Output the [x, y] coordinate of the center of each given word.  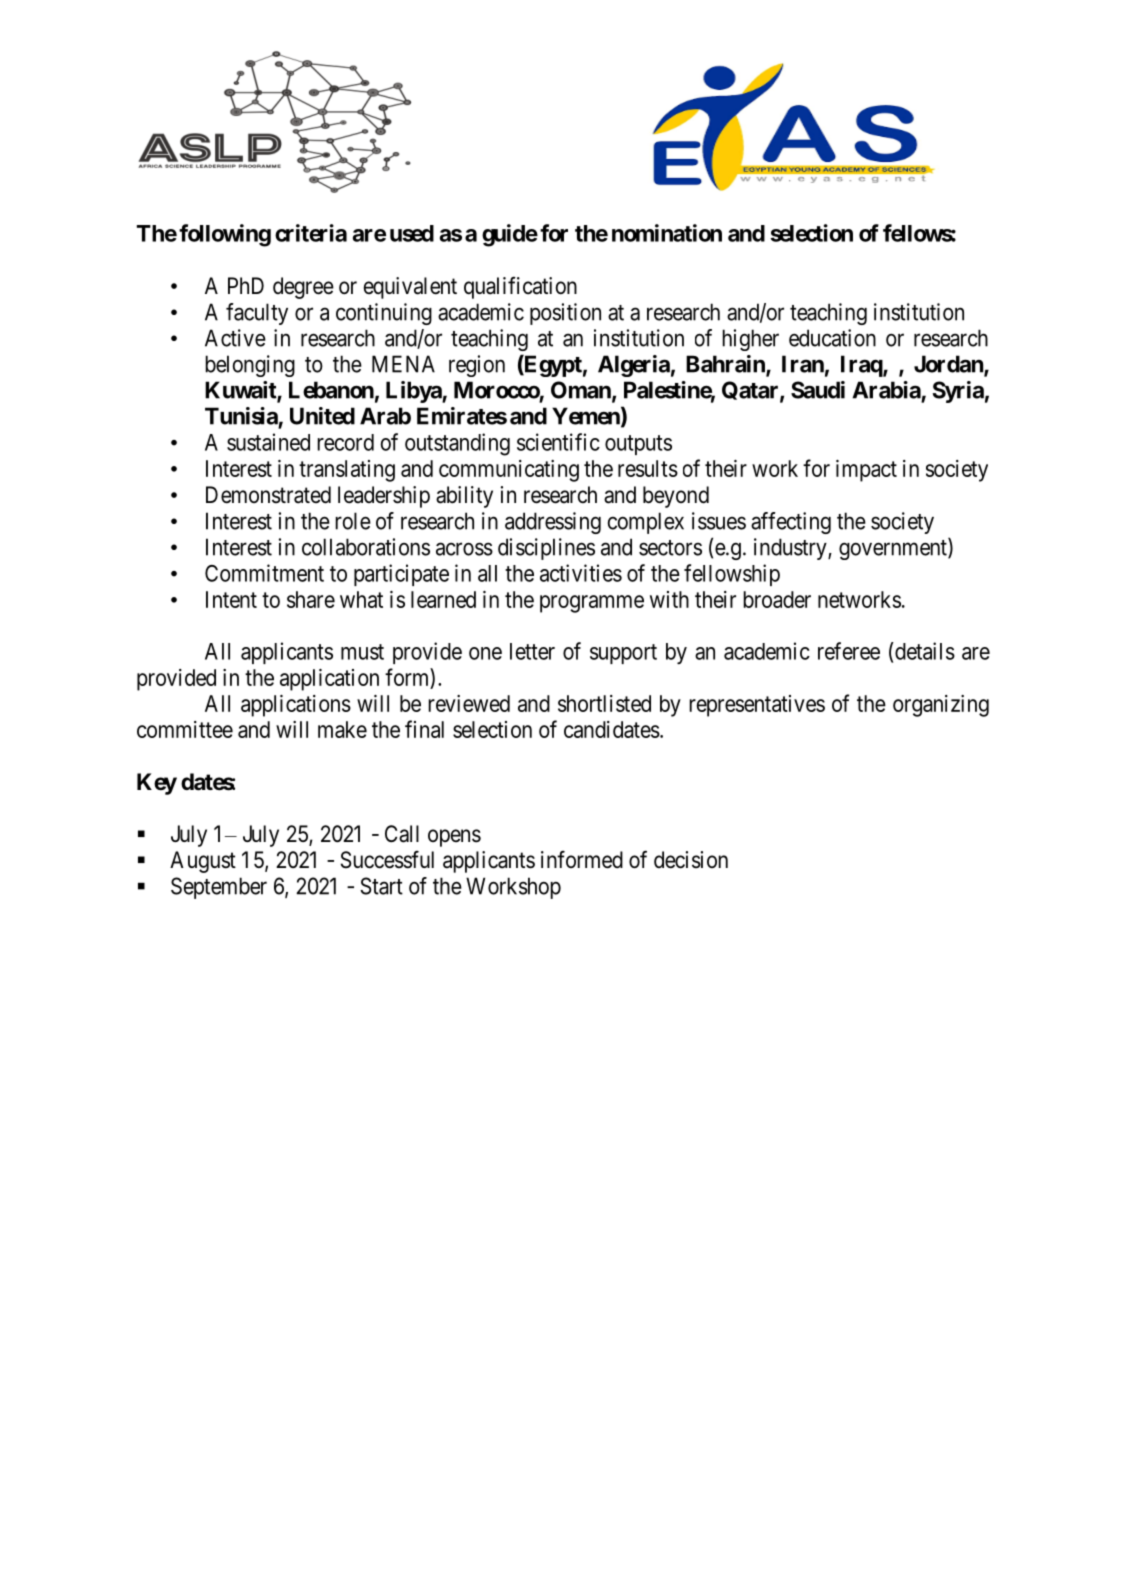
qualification [520, 287]
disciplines [546, 549]
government [894, 550]
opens [454, 838]
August [203, 862]
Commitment [264, 573]
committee [185, 729]
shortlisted [604, 703]
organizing [941, 706]
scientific [558, 442]
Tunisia [241, 416]
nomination [667, 233]
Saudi [818, 390]
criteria [311, 233]
